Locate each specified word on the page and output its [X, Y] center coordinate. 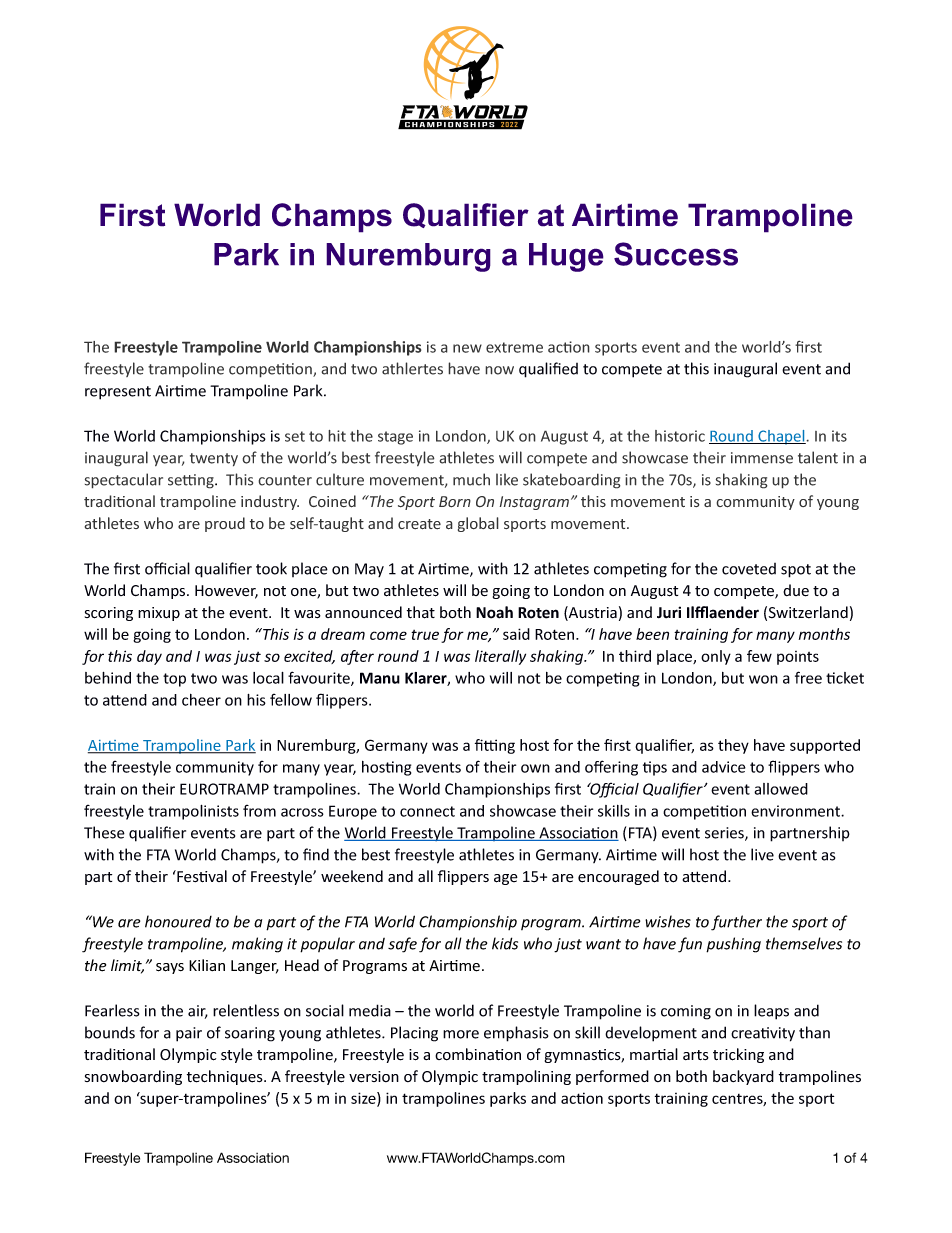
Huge [566, 257]
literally [500, 657]
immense [762, 458]
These [104, 832]
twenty [214, 460]
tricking [738, 1055]
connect [427, 811]
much [471, 479]
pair [189, 1034]
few [759, 656]
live [762, 854]
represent [118, 393]
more [461, 1034]
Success [676, 254]
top [174, 680]
